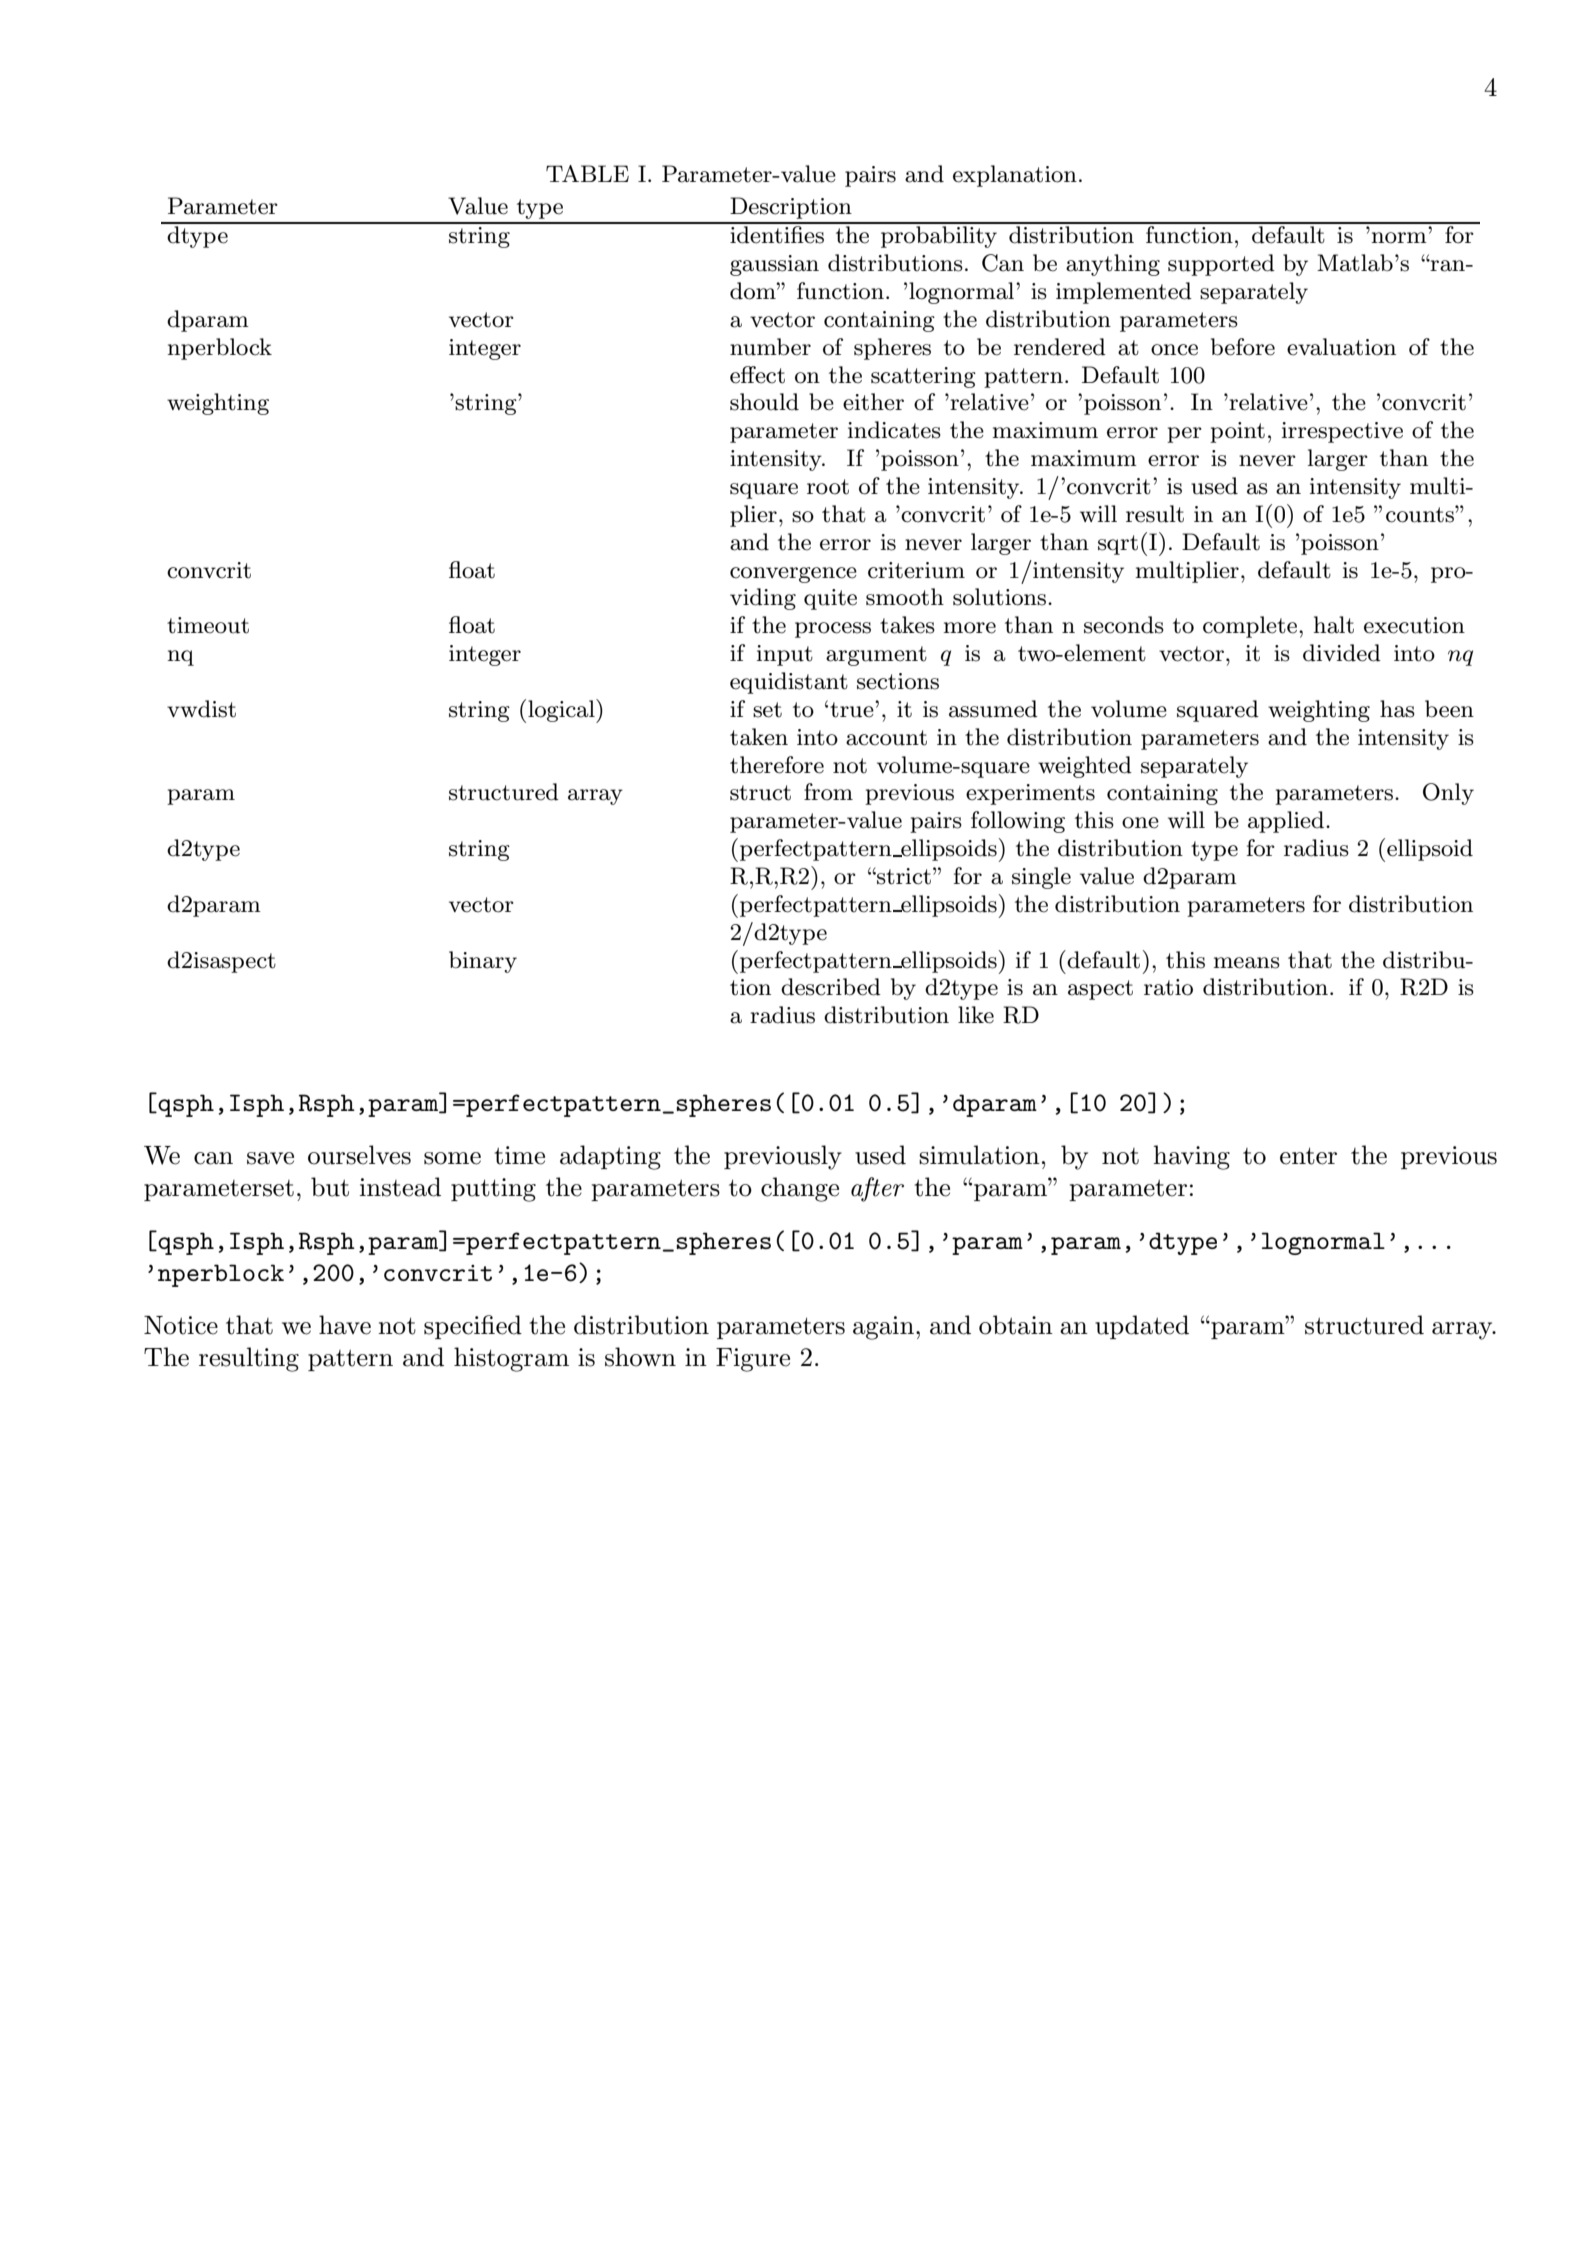 The height and width of the screenshot is (2243, 1585). Describe the element at coordinates (1142, 1327) in the screenshot. I see `updated` at that location.
